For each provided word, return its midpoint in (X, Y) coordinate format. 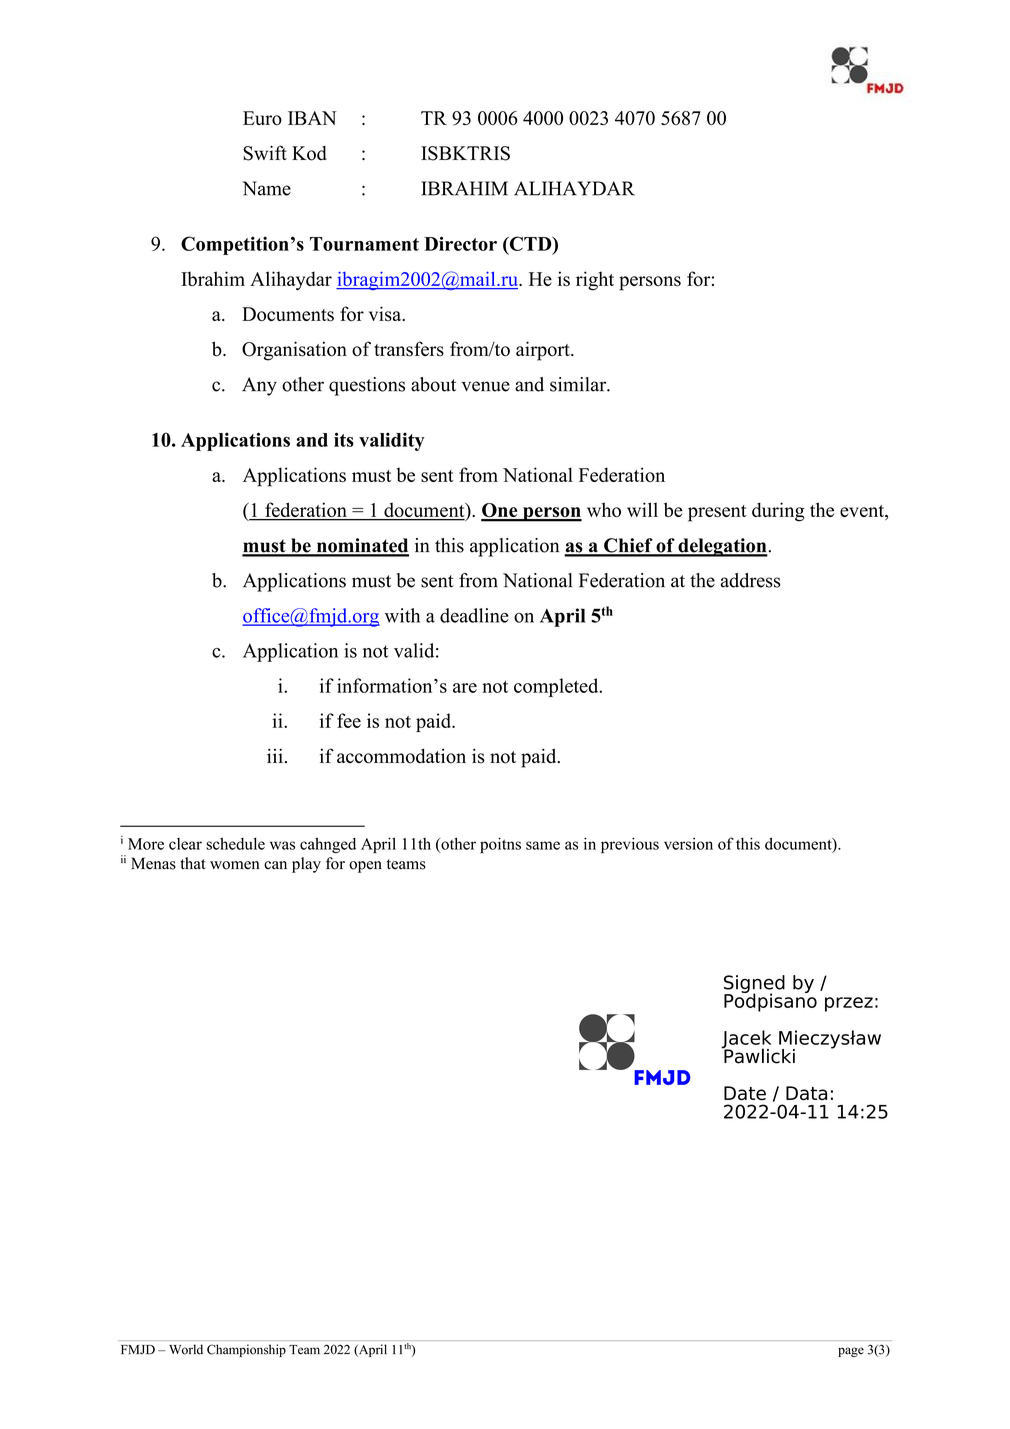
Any (259, 386)
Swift (265, 153)
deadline (474, 615)
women (234, 865)
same (543, 845)
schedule (235, 843)
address (751, 580)
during (778, 512)
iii (275, 755)
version (688, 844)
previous (630, 845)
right (595, 281)
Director (460, 243)
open (365, 867)
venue (486, 386)
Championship (246, 1350)
